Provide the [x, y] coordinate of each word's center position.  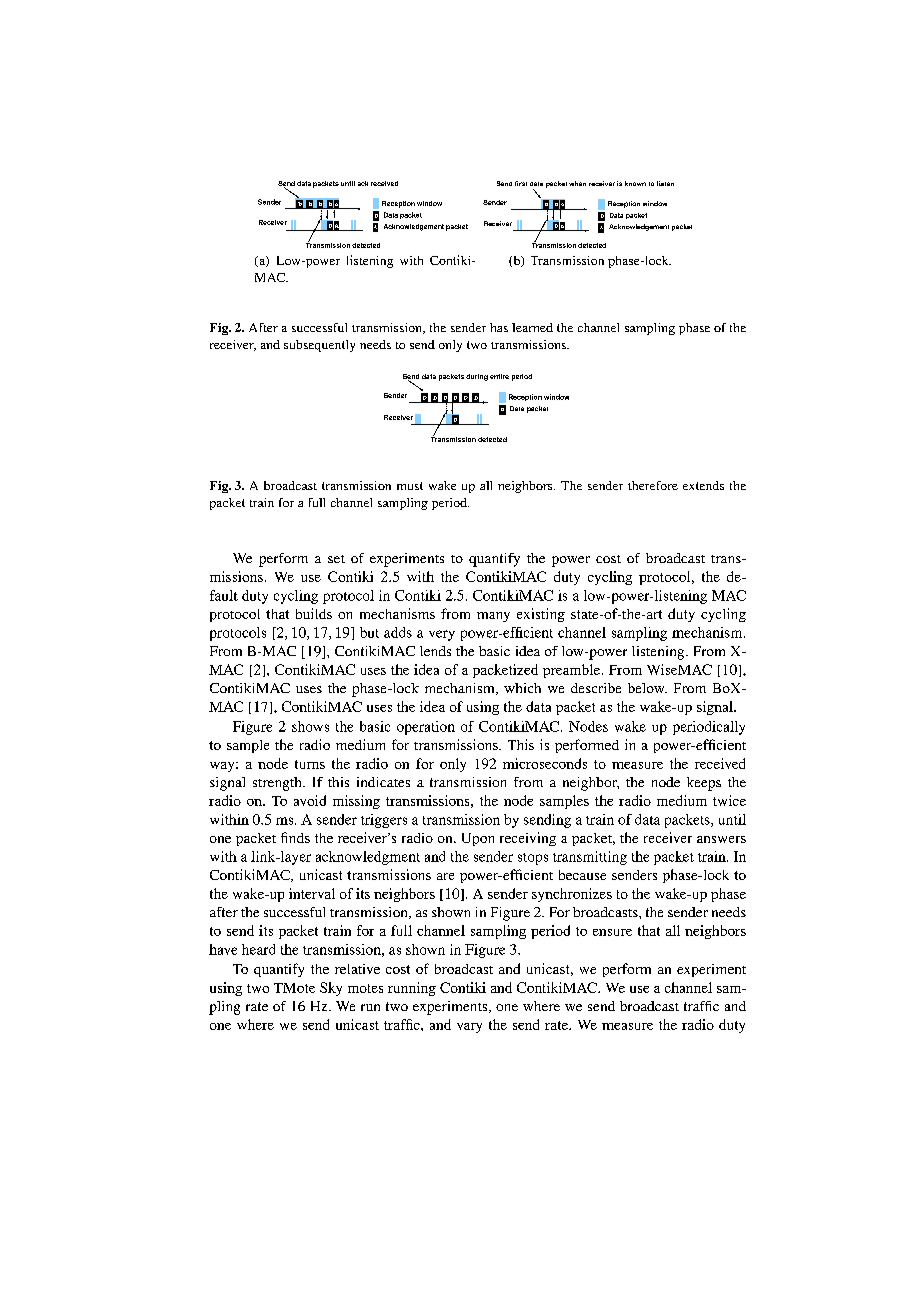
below [647, 688]
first [521, 183]
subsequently [319, 346]
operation [426, 728]
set [336, 559]
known [635, 183]
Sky [331, 989]
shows [310, 726]
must [410, 486]
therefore [653, 485]
